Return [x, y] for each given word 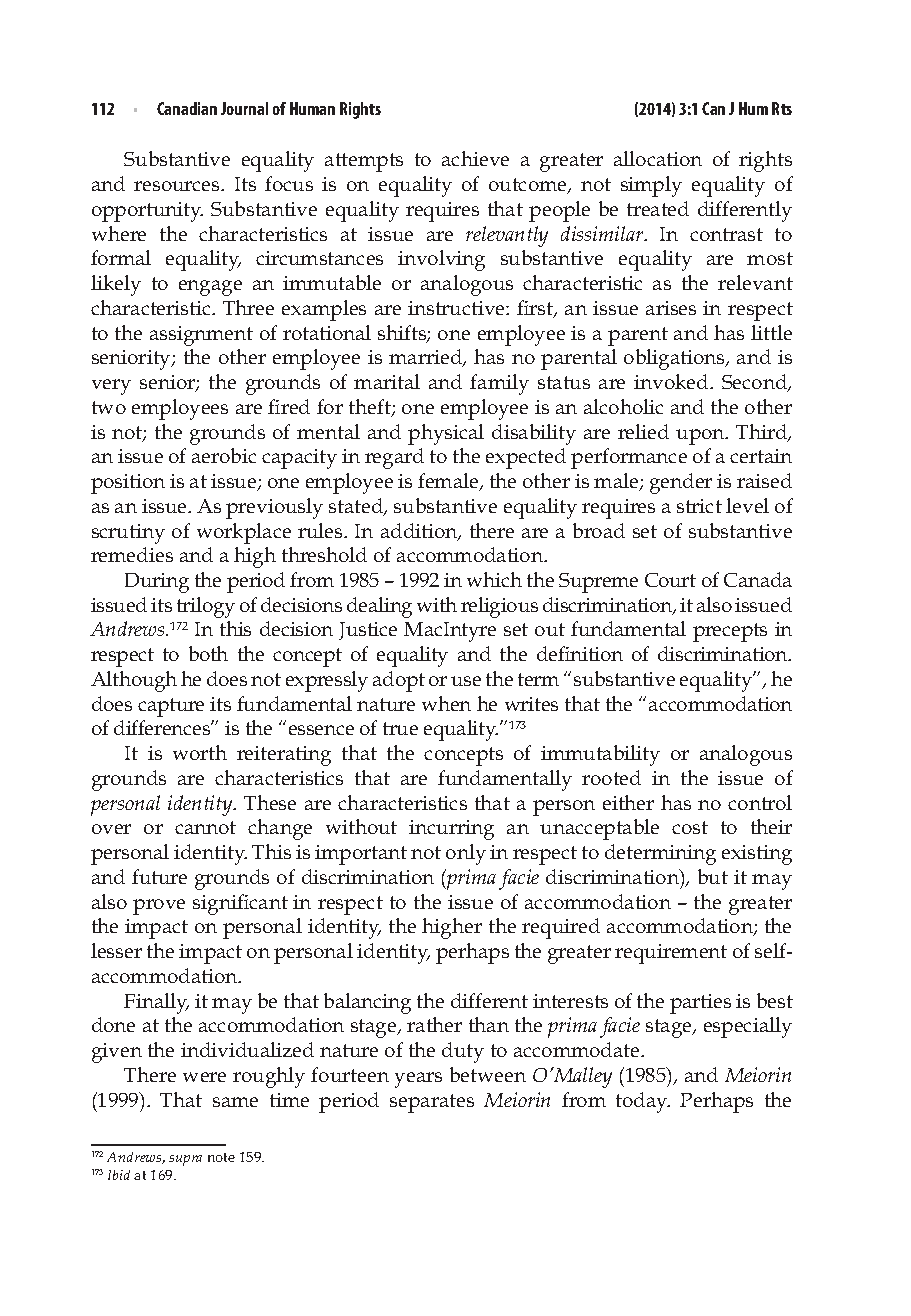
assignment [201, 336]
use [466, 681]
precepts [730, 632]
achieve [475, 158]
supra [185, 1160]
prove [159, 907]
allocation [658, 158]
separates [432, 1103]
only [466, 854]
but [713, 876]
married [427, 358]
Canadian [187, 108]
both [208, 653]
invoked [672, 381]
